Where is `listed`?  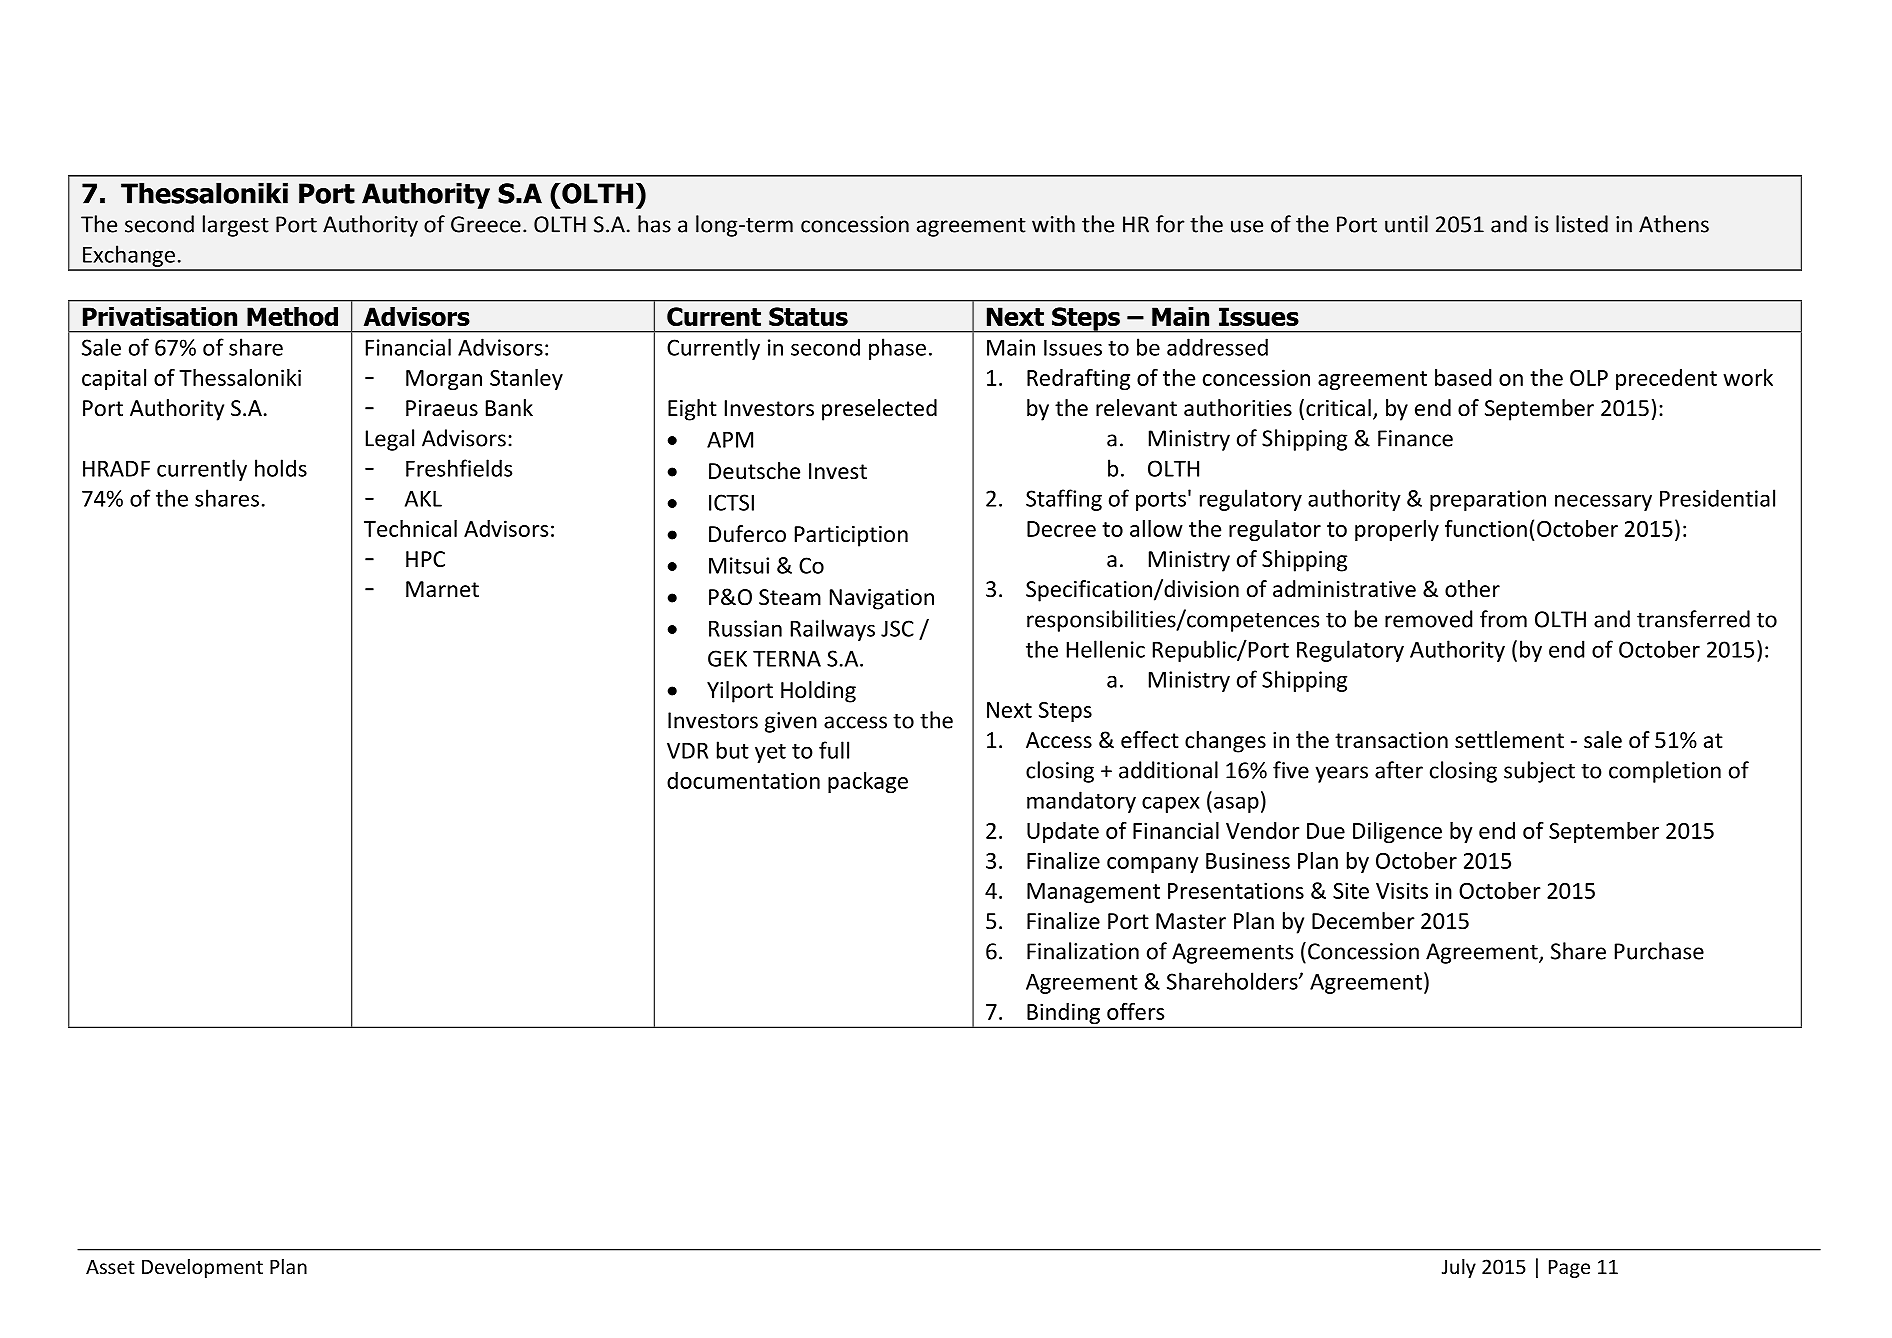 listed is located at coordinates (1582, 224).
